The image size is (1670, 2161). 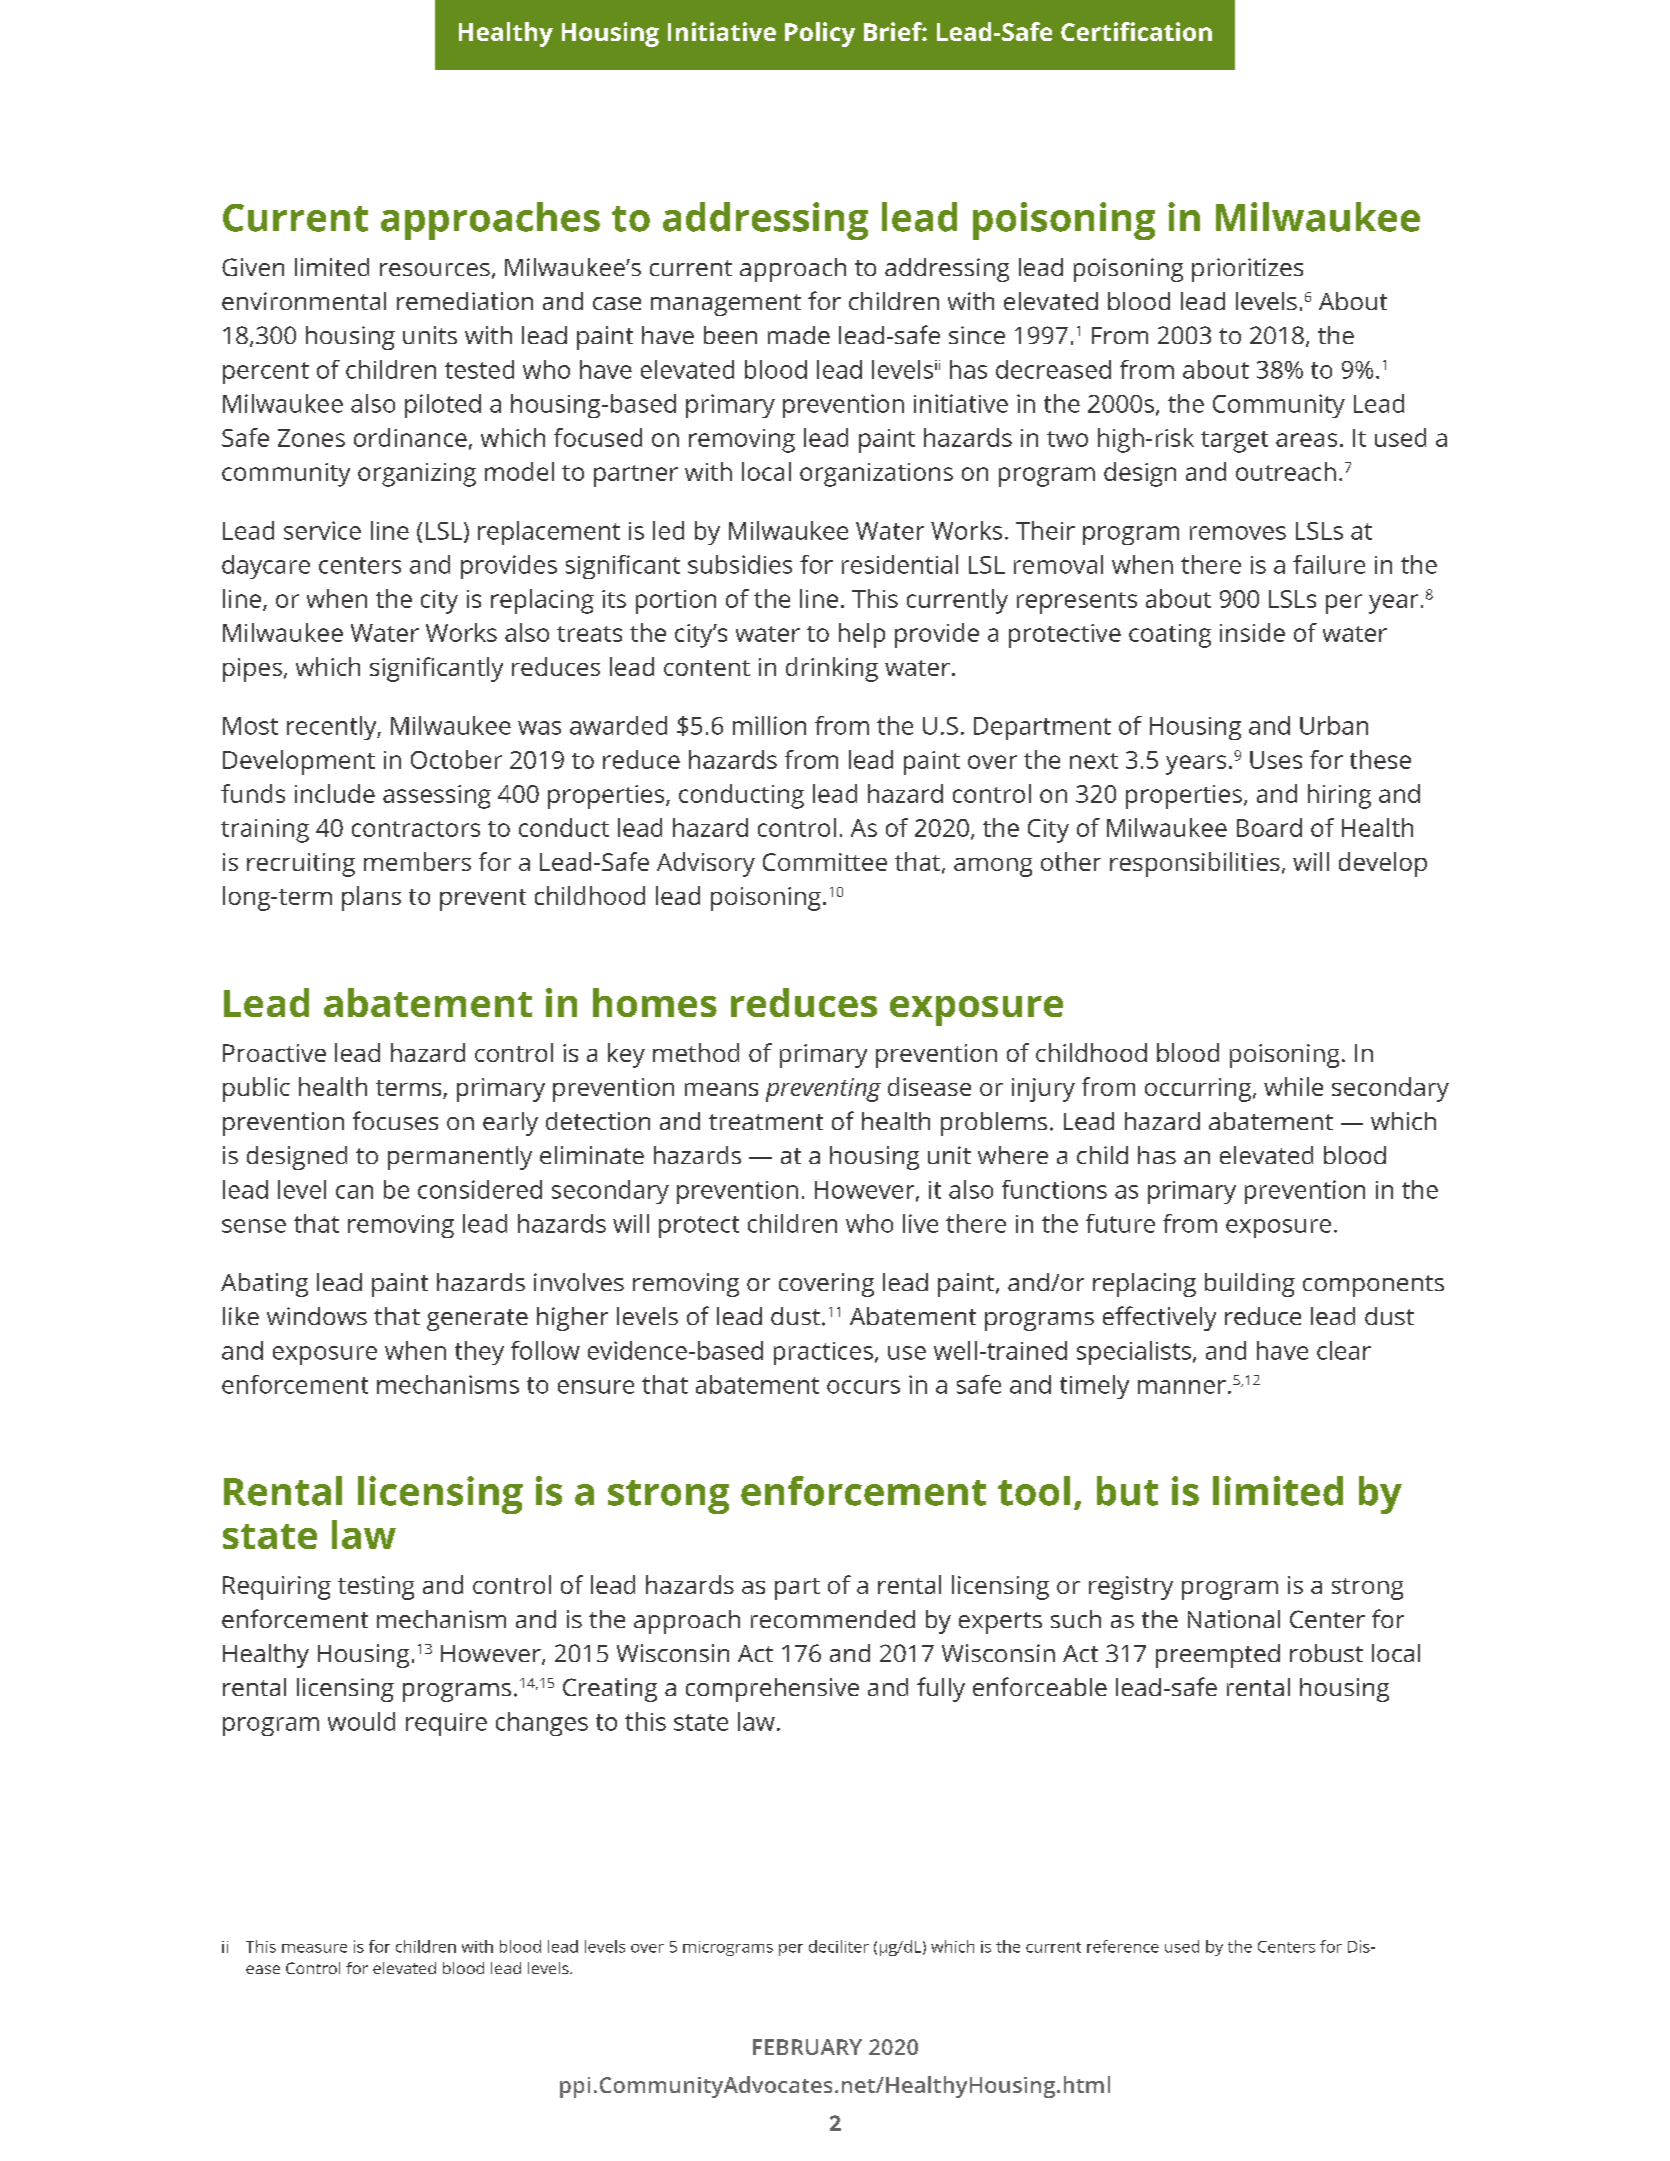 What do you see at coordinates (1199, 1090) in the screenshot?
I see `occurring` at bounding box center [1199, 1090].
